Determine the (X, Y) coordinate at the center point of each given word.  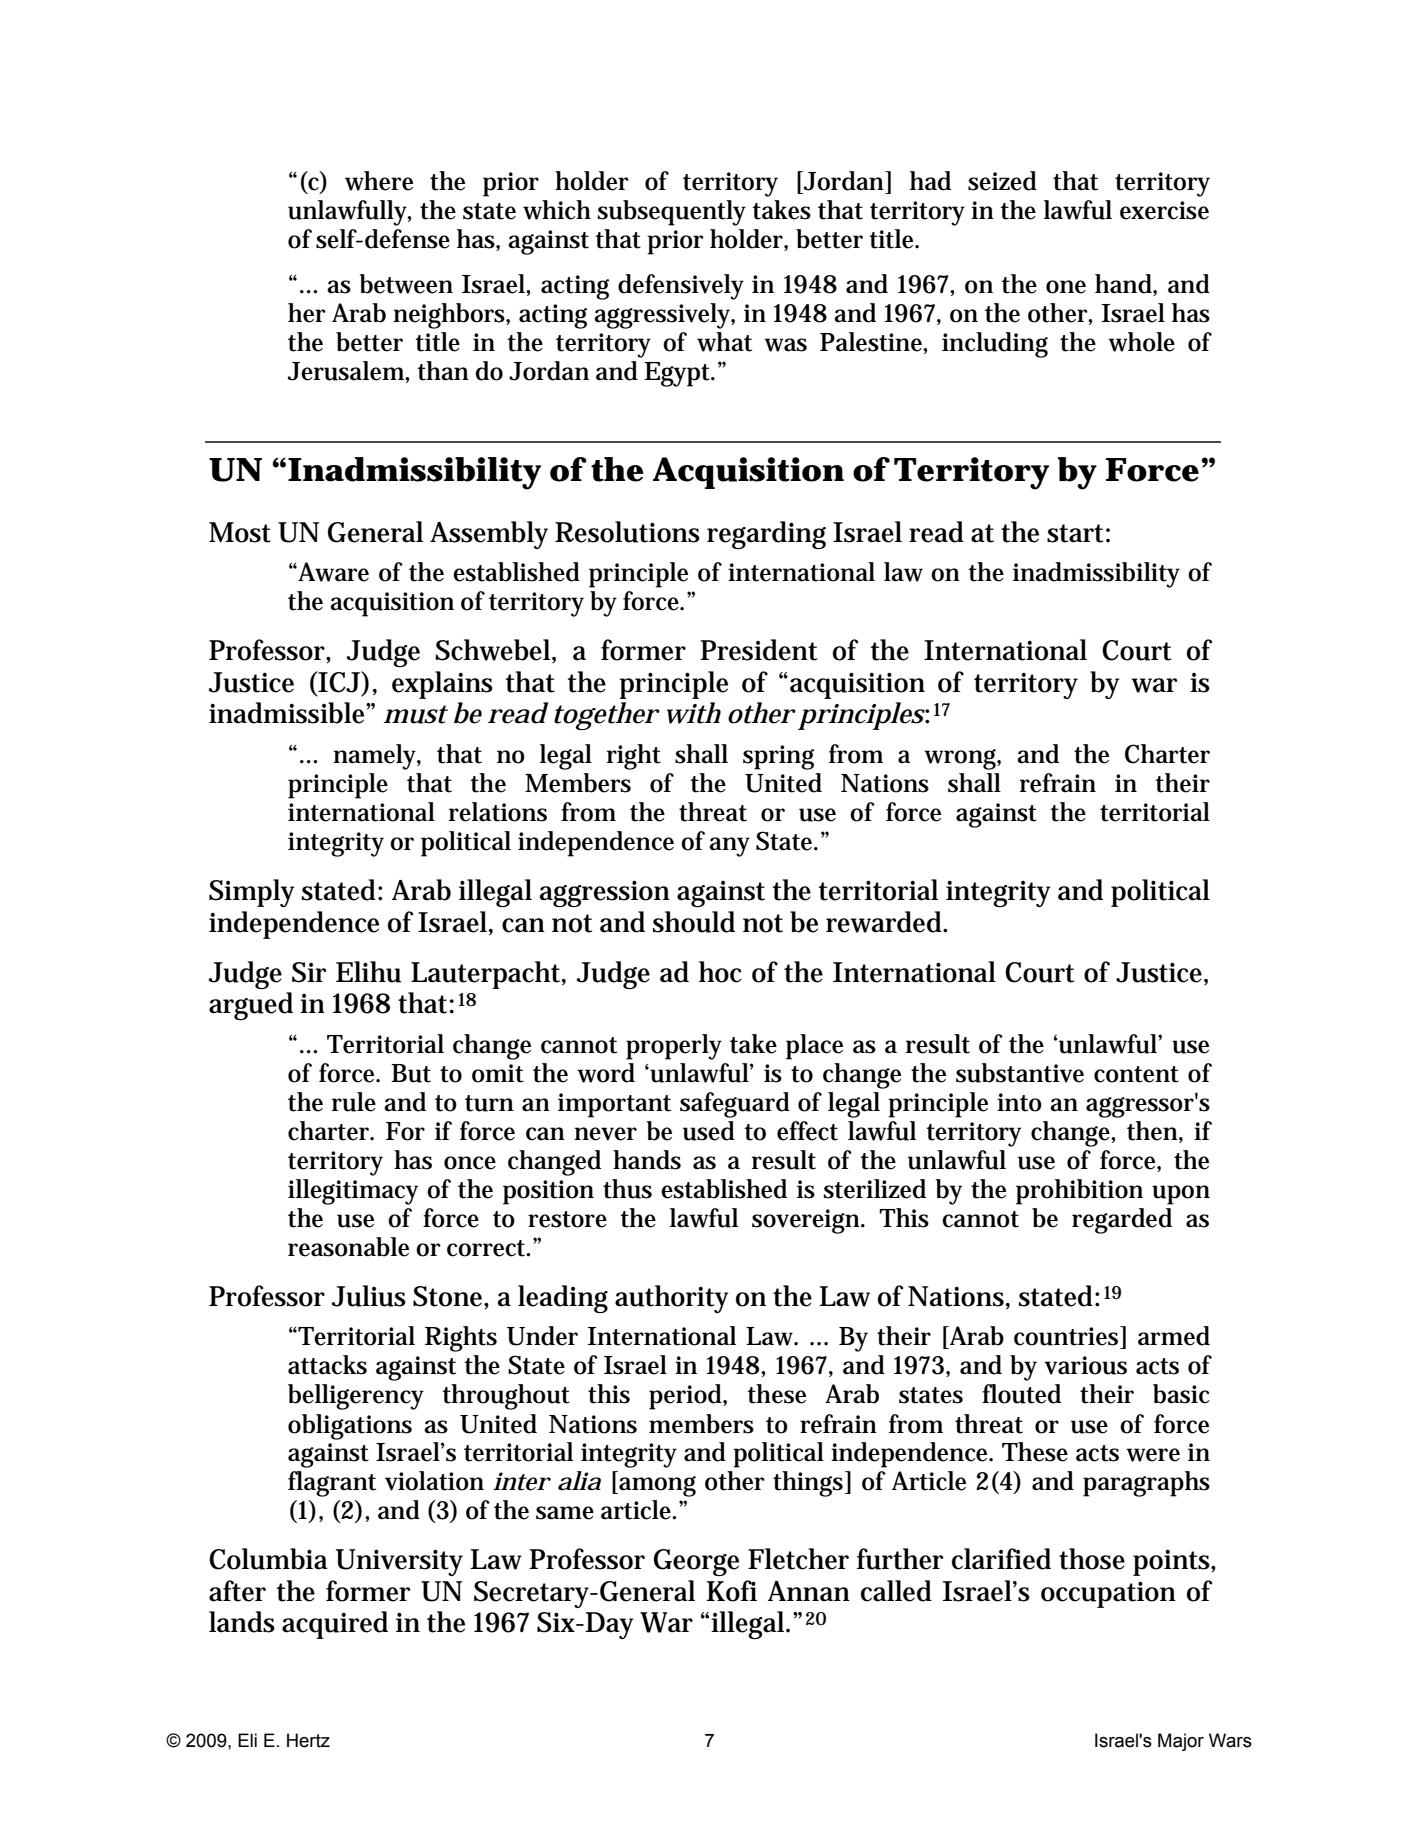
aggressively (664, 316)
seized (1002, 181)
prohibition (1079, 1192)
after (237, 1591)
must (416, 714)
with (694, 713)
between (406, 284)
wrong (962, 759)
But (411, 1073)
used (709, 1131)
